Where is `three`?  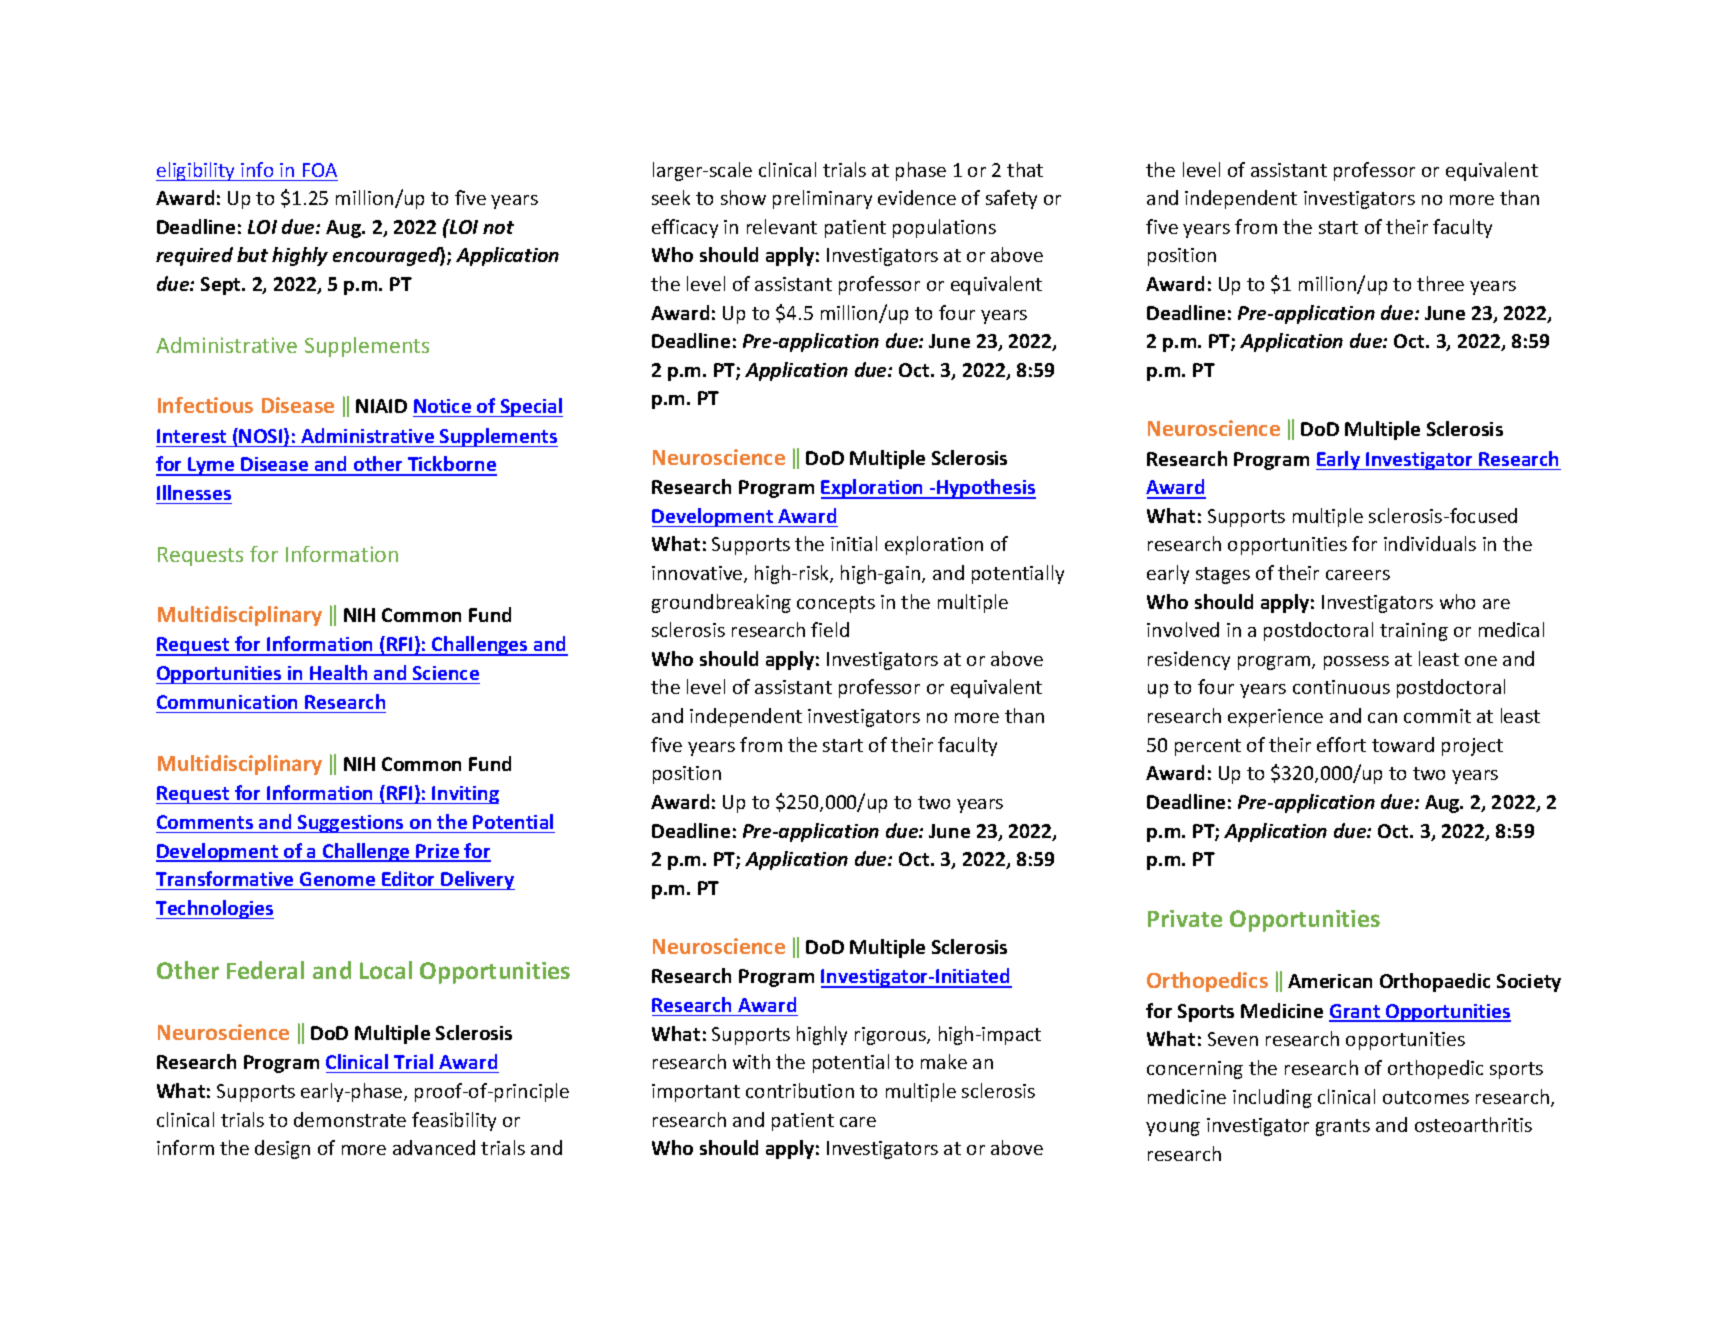 three is located at coordinates (1440, 283).
